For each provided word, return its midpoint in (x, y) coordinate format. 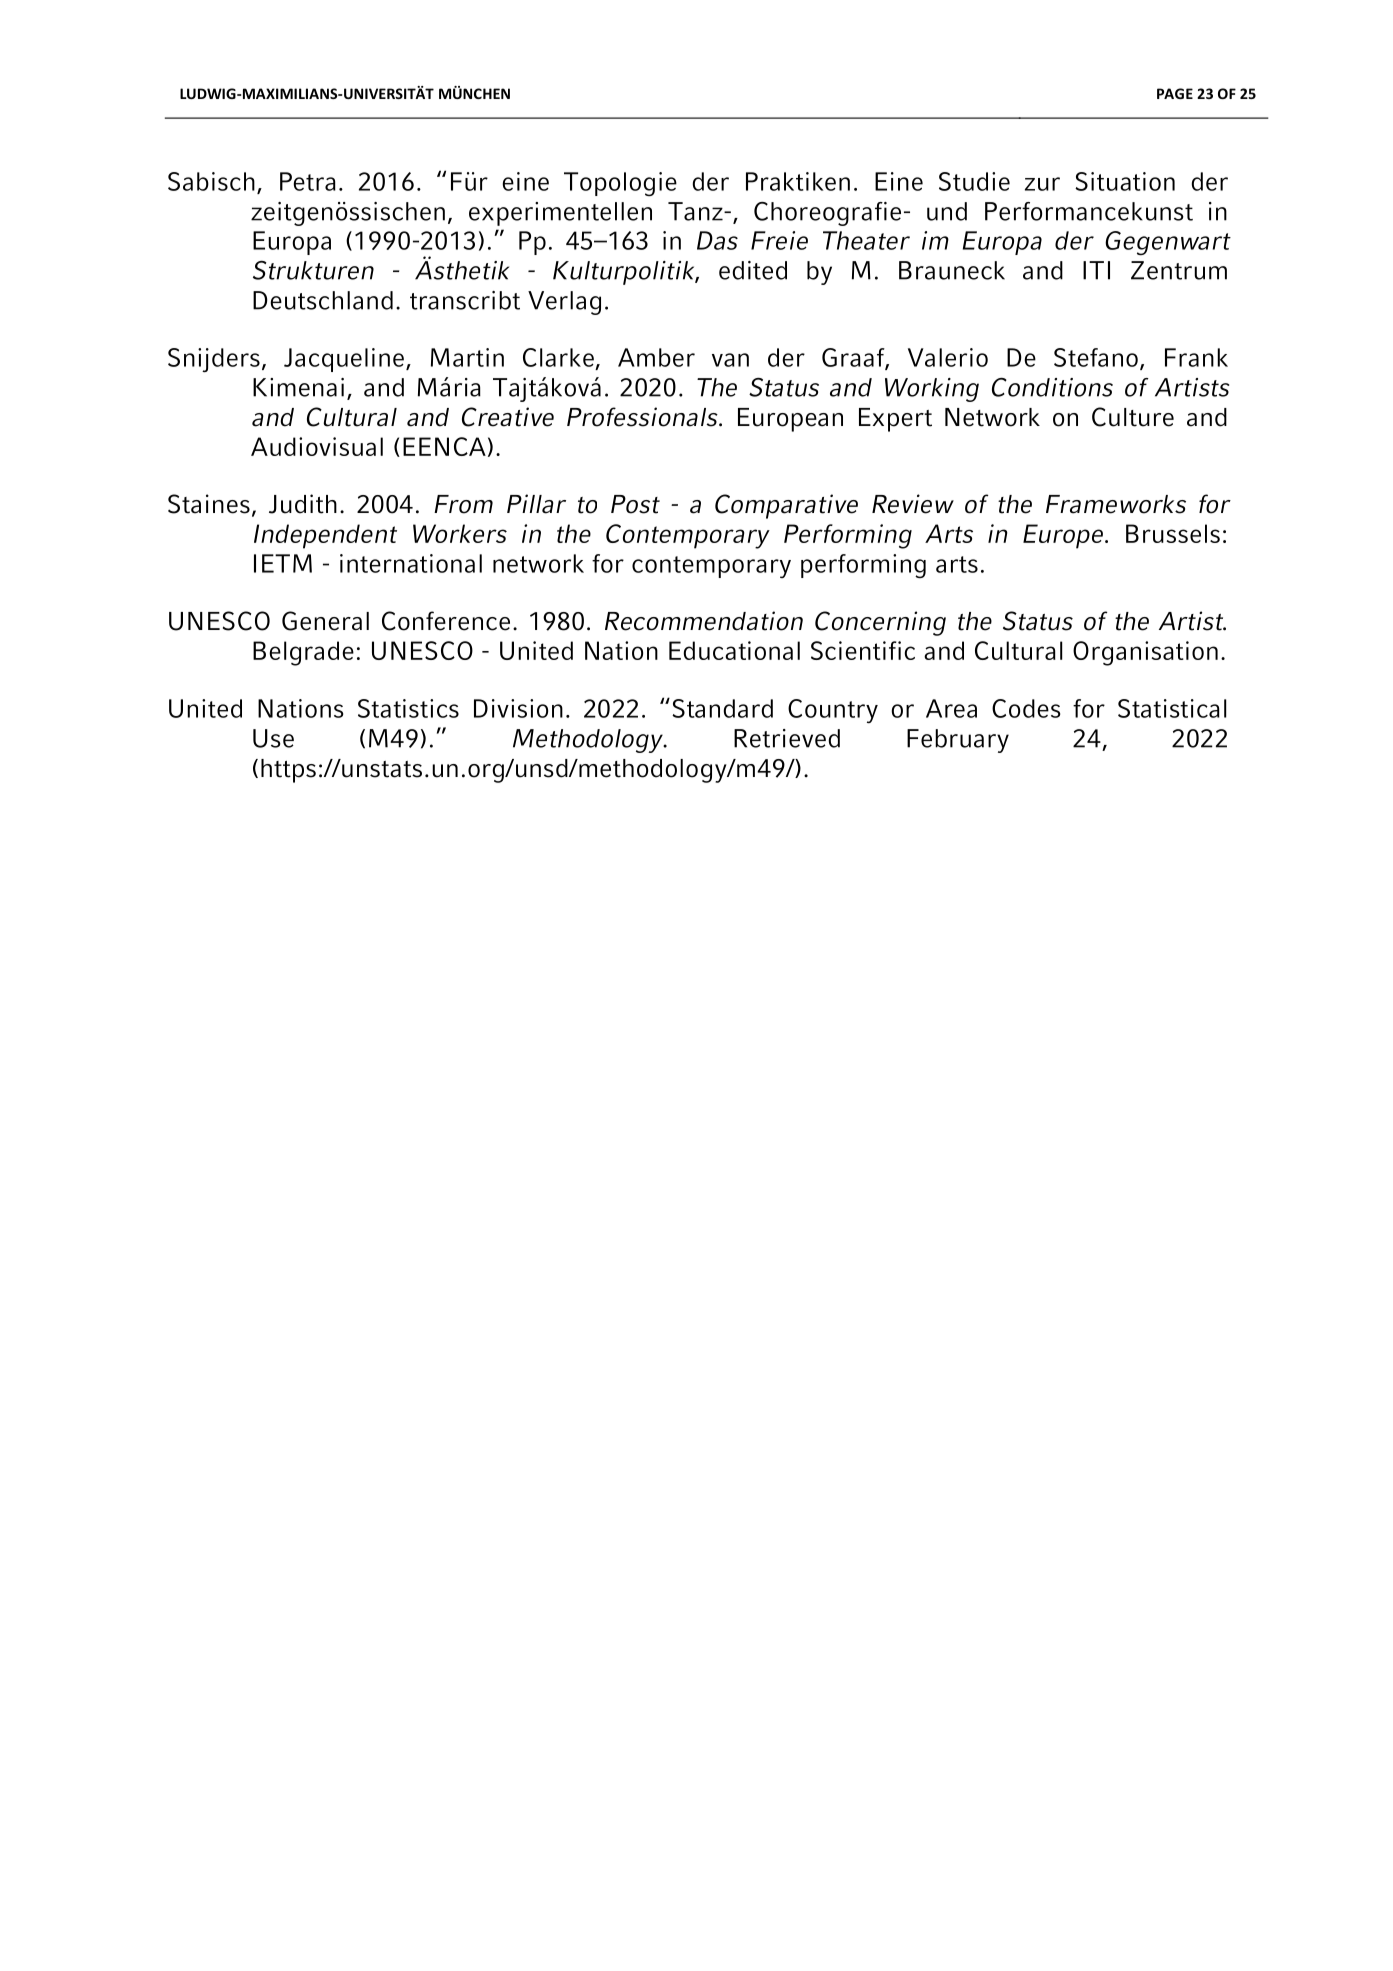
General (325, 621)
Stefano (1096, 357)
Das (717, 240)
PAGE (1175, 93)
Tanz (696, 211)
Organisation (1145, 653)
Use (273, 738)
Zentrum (1179, 270)
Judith (303, 504)
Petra (308, 181)
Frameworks (1116, 504)
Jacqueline (344, 360)
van (730, 360)
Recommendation (704, 621)
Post (635, 504)
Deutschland (323, 300)
